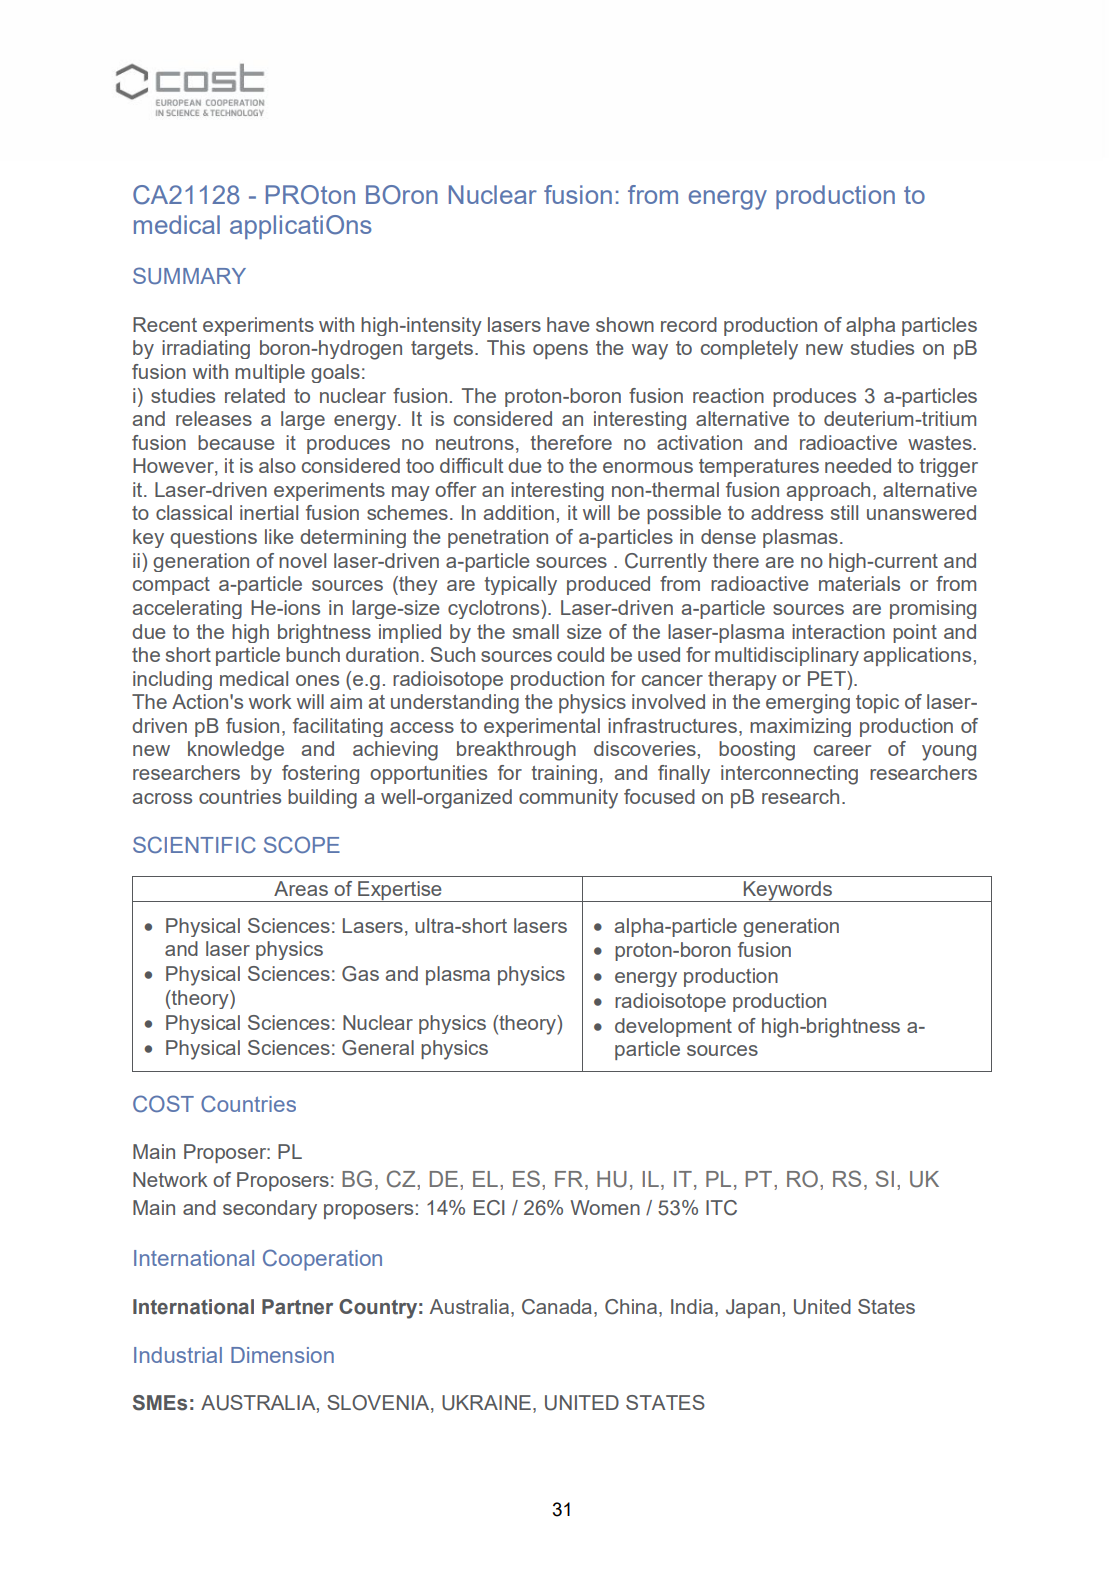 The image size is (1110, 1571). Describe the element at coordinates (568, 324) in the page. I see `have` at that location.
